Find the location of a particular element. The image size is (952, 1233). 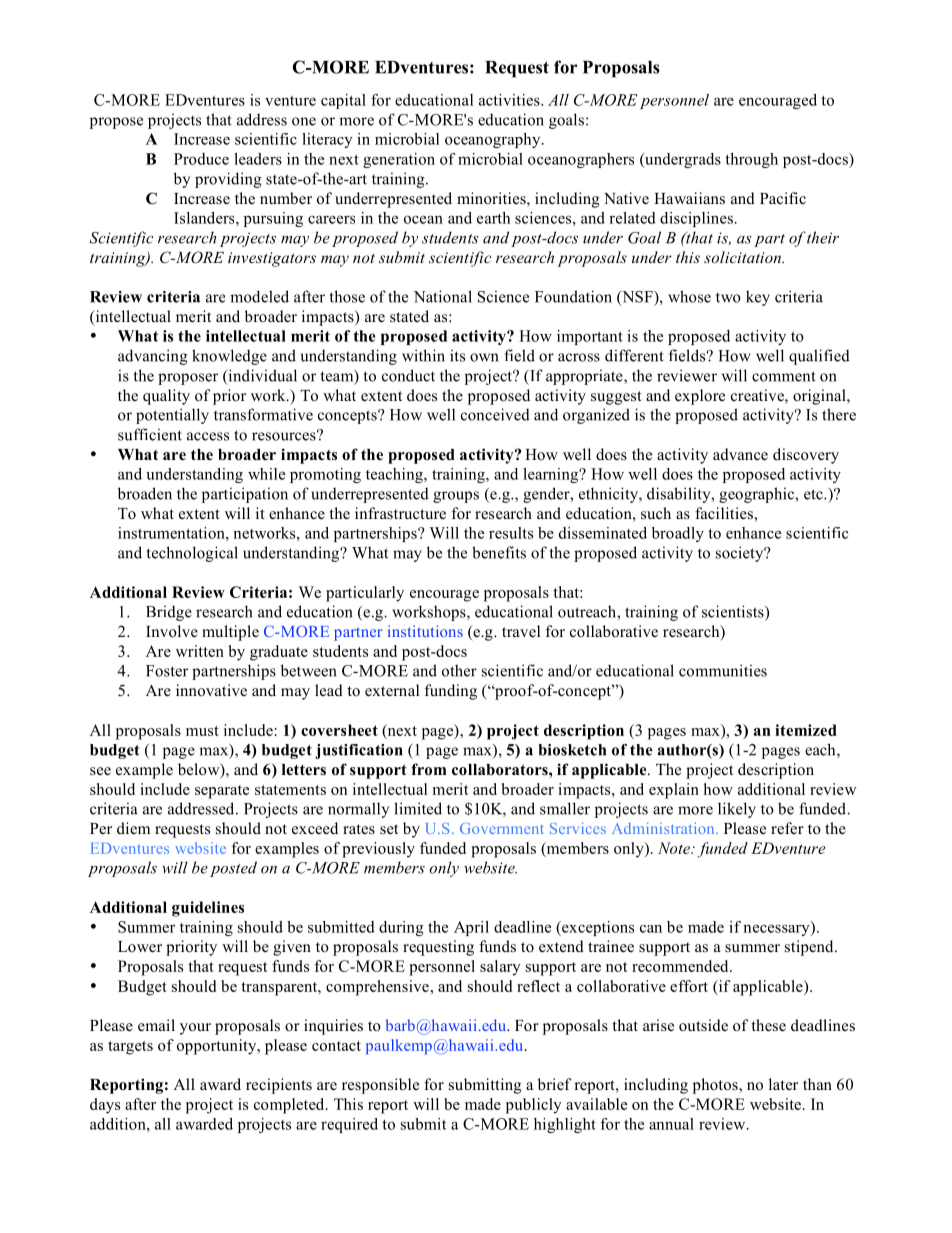

through is located at coordinates (751, 160).
